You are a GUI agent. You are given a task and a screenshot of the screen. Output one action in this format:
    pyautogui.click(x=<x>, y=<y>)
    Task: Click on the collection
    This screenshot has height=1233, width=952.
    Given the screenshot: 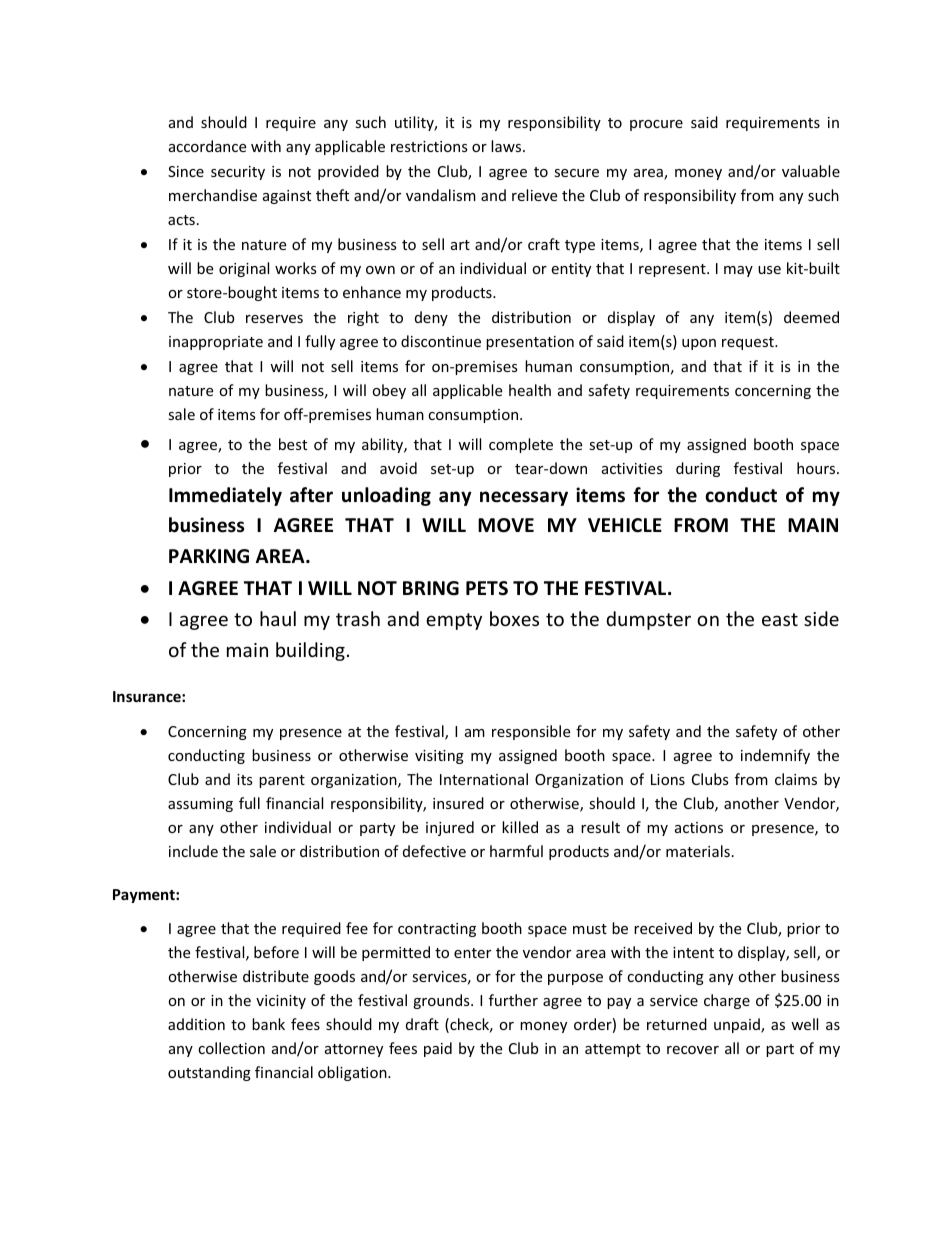 What is the action you would take?
    pyautogui.click(x=231, y=1048)
